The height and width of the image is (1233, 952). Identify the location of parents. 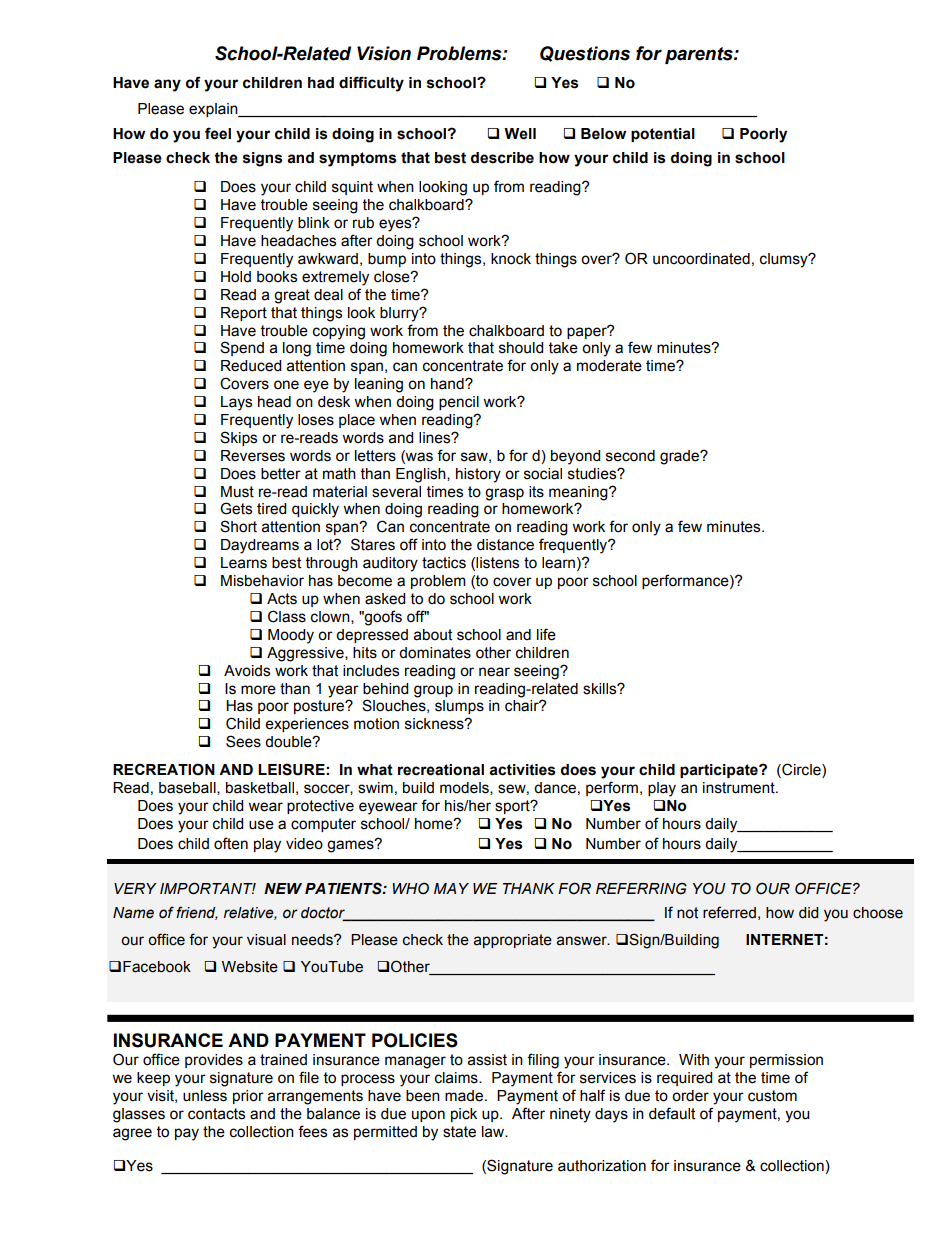
(700, 55).
